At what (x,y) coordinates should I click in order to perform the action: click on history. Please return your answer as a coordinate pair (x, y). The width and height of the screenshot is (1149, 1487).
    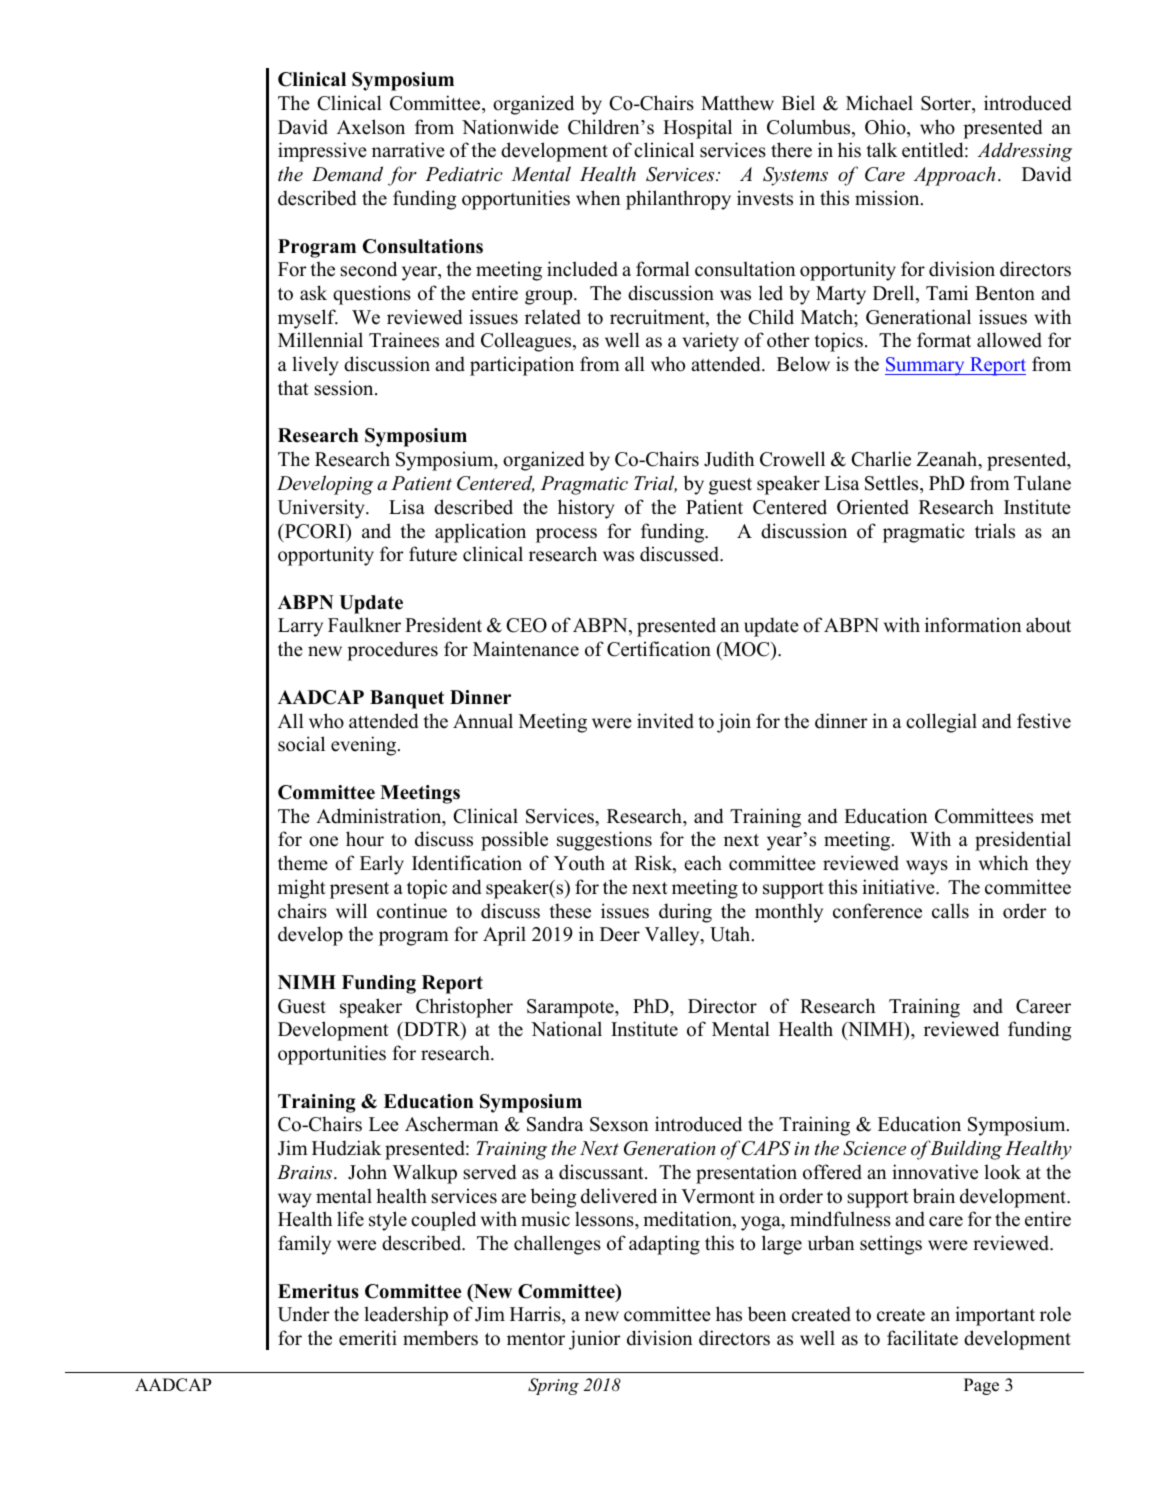
    Looking at the image, I should click on (586, 509).
